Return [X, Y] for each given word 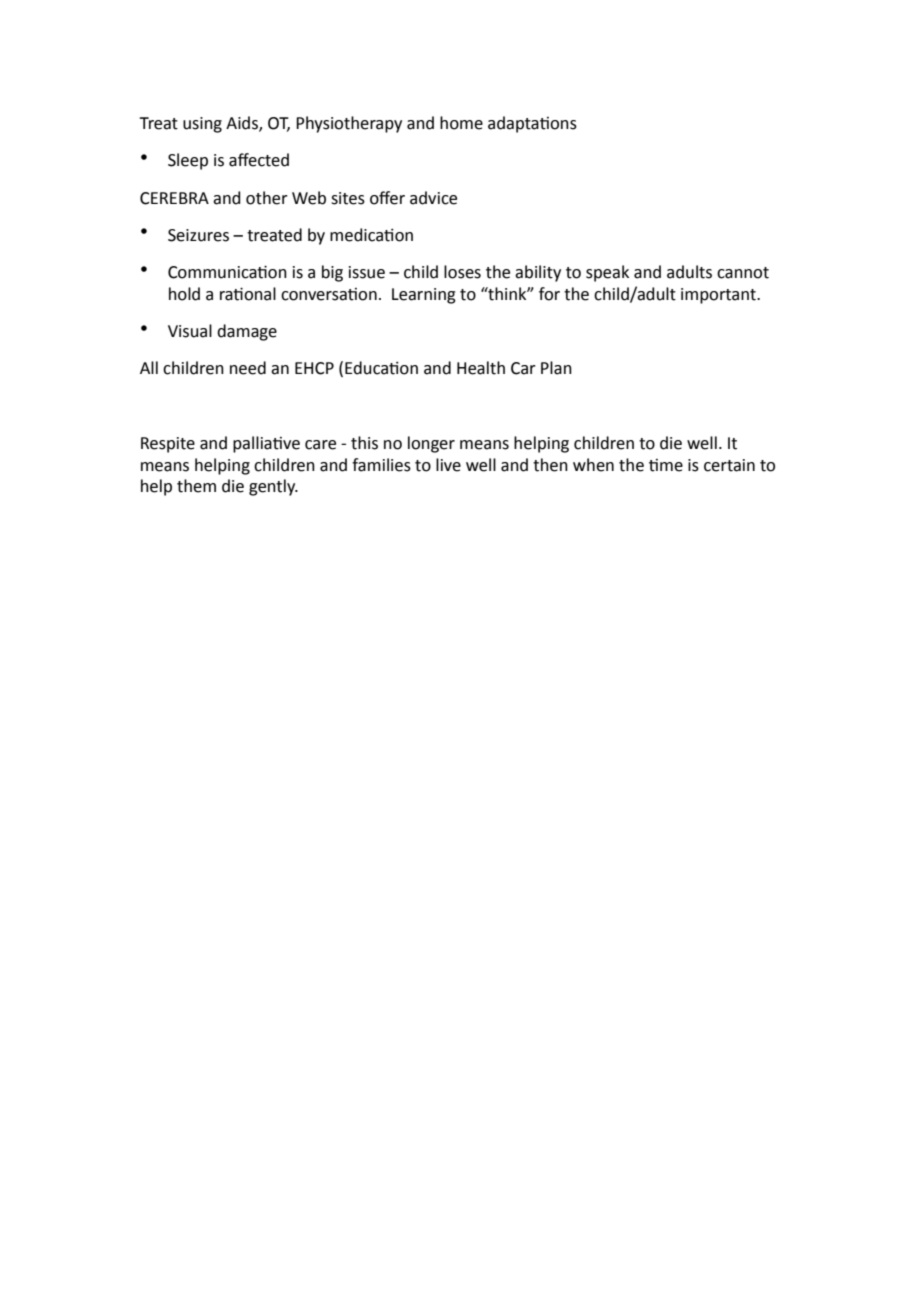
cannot [743, 273]
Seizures [198, 235]
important [719, 296]
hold [184, 294]
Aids [243, 124]
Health [481, 368]
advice [433, 198]
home [461, 123]
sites [348, 198]
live [448, 465]
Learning [424, 296]
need [248, 368]
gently [273, 487]
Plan [556, 368]
